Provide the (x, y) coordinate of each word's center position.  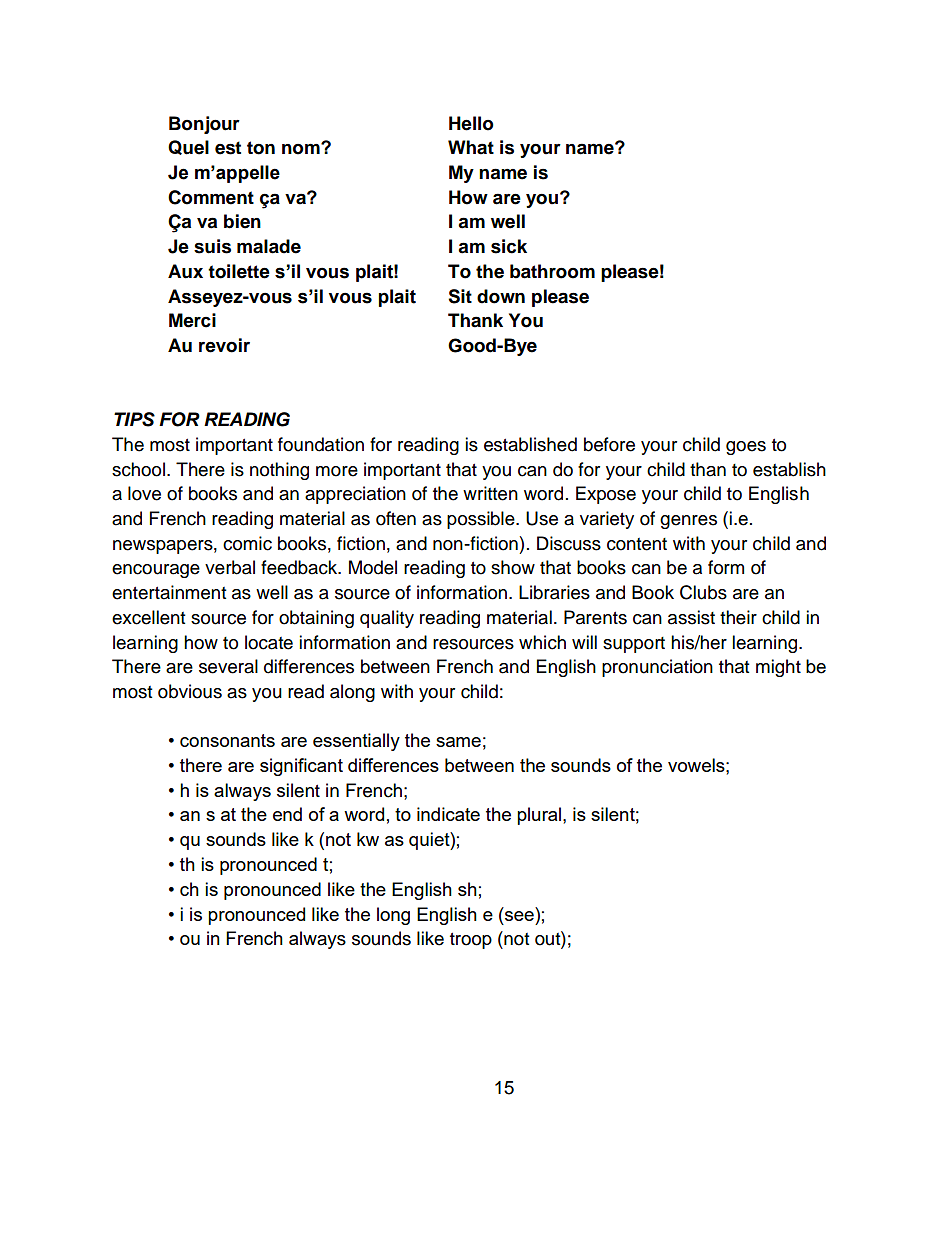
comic (247, 543)
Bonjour (204, 125)
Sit (460, 296)
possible (482, 520)
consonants (227, 740)
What (471, 147)
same (458, 742)
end (287, 814)
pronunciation (657, 668)
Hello (471, 123)
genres (688, 522)
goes (746, 448)
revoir (224, 345)
